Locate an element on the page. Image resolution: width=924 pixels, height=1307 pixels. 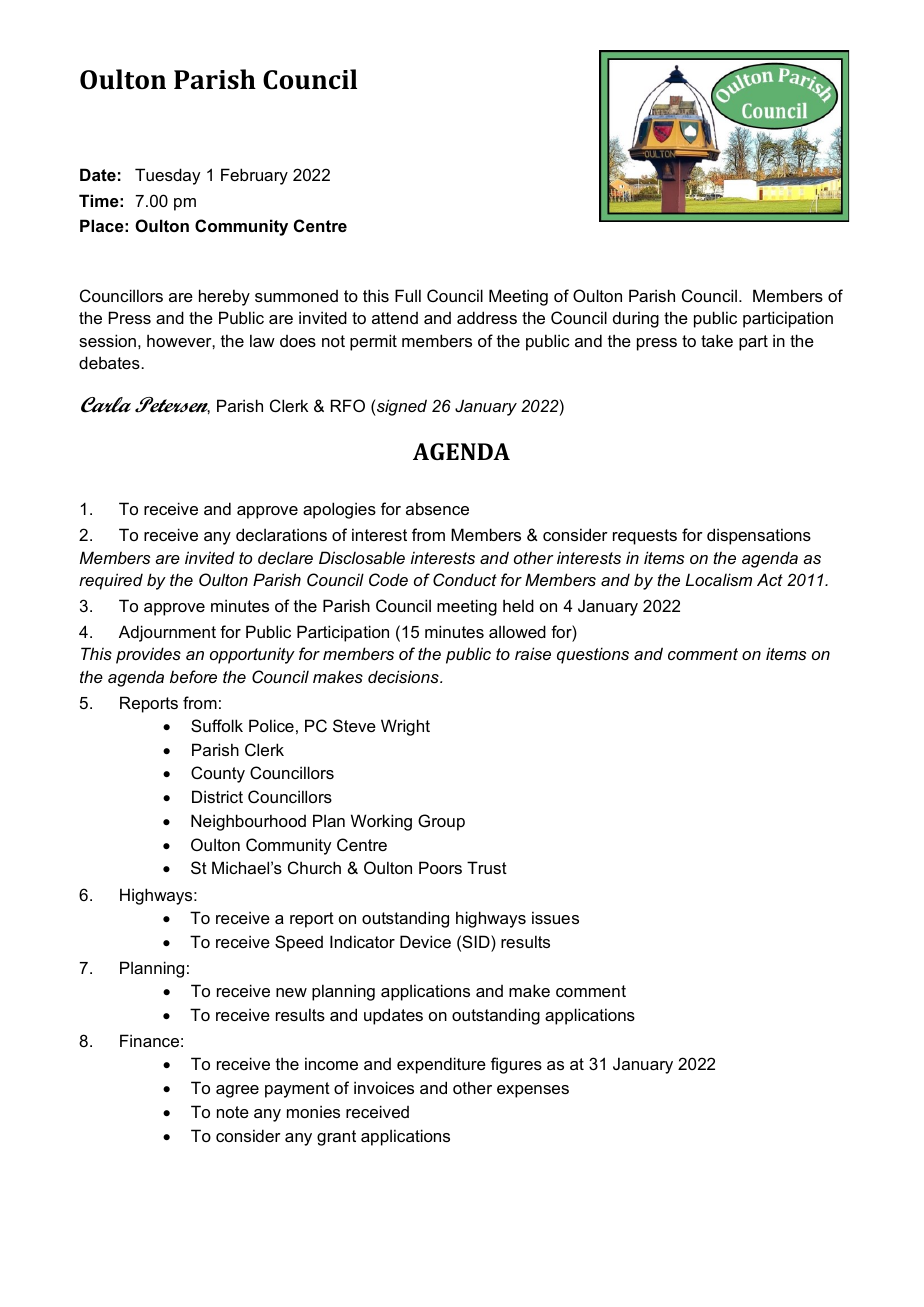
requests is located at coordinates (645, 537).
